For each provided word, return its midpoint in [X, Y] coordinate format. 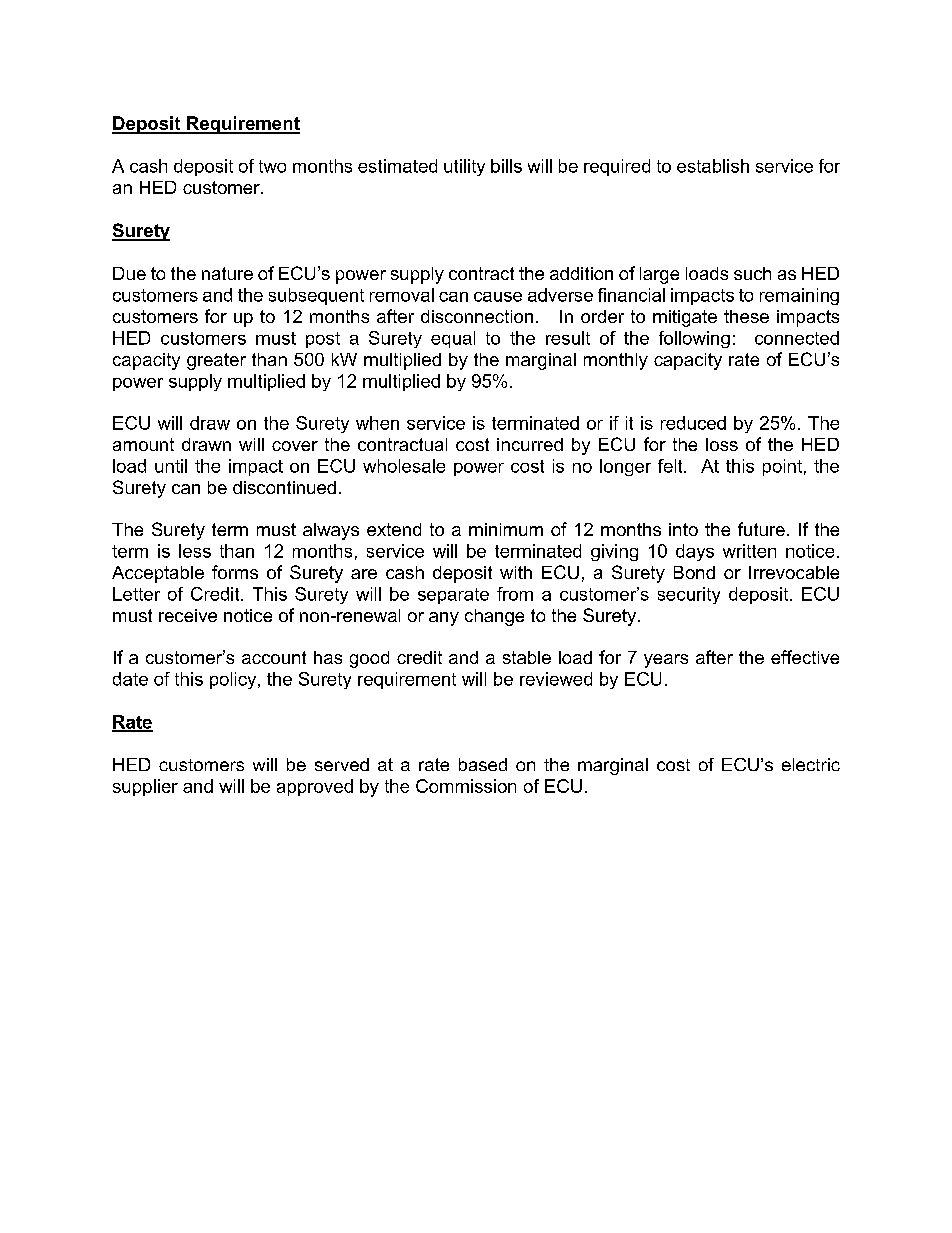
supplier [145, 787]
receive [188, 615]
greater [216, 361]
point [782, 467]
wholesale [404, 466]
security [689, 595]
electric [811, 764]
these [746, 316]
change [494, 617]
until [171, 466]
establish [713, 166]
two [272, 166]
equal [453, 339]
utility [464, 167]
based [483, 764]
